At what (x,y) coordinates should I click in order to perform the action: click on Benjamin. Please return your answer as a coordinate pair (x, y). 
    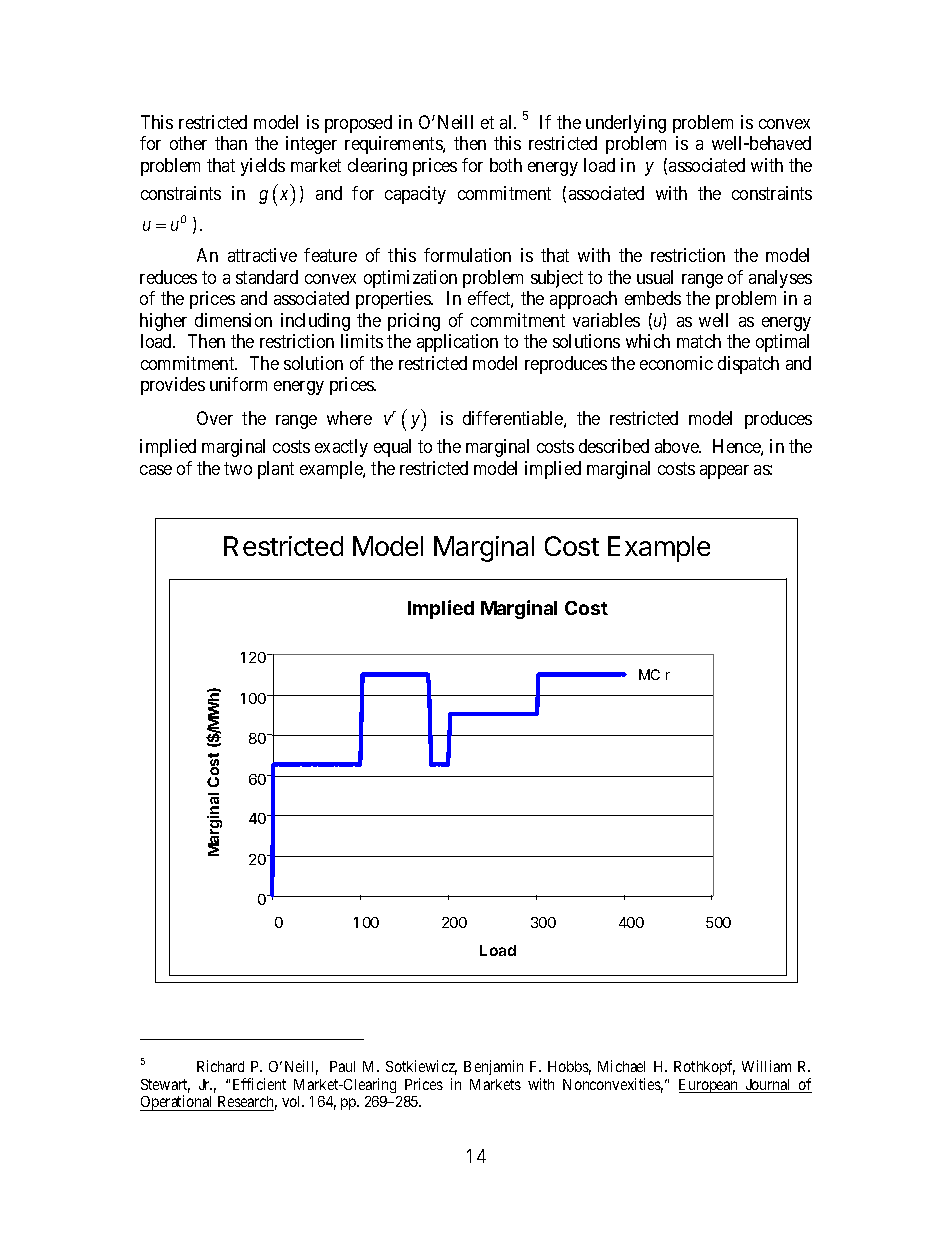
    Looking at the image, I should click on (493, 1067).
